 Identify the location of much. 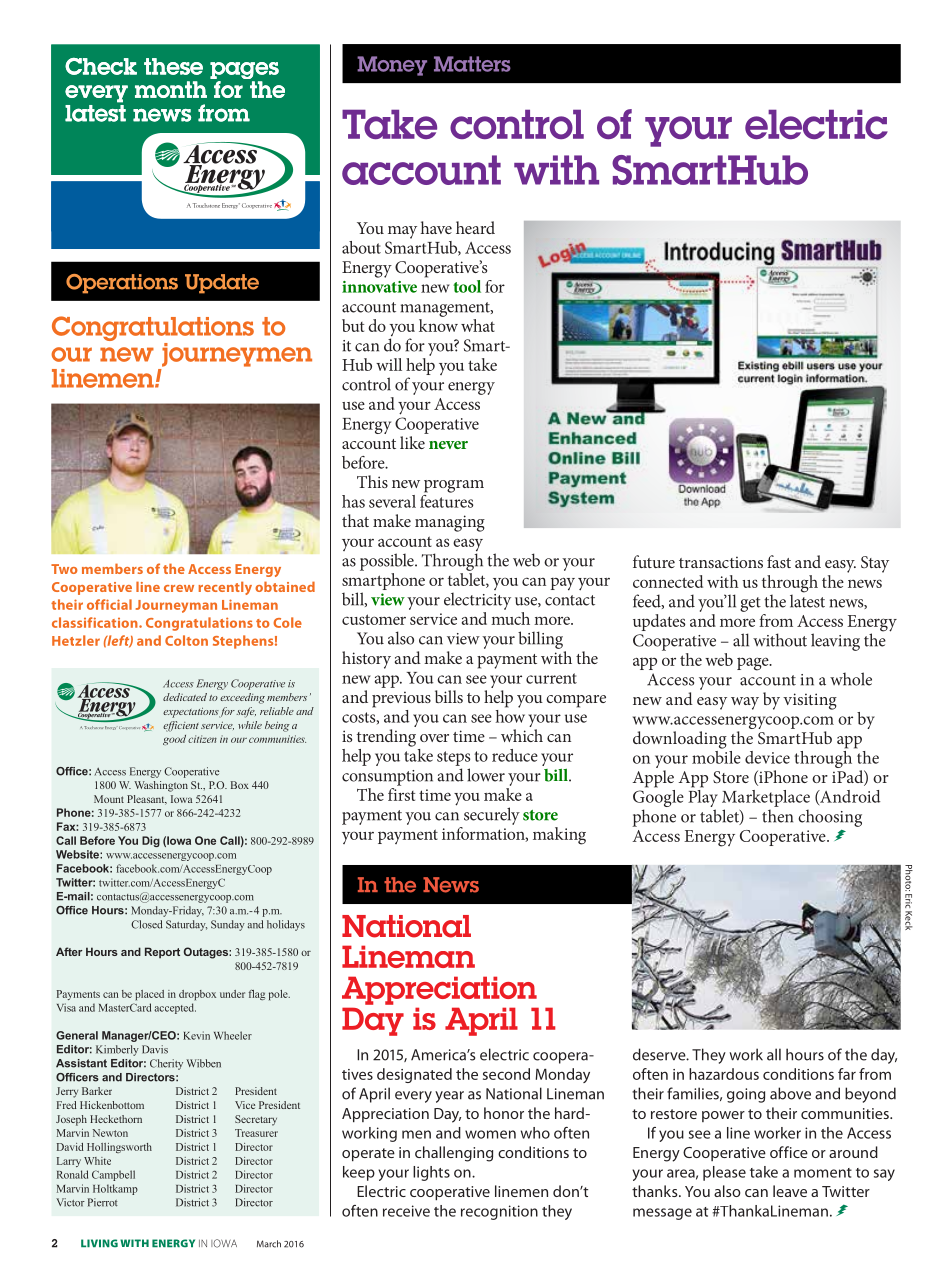
(510, 618).
